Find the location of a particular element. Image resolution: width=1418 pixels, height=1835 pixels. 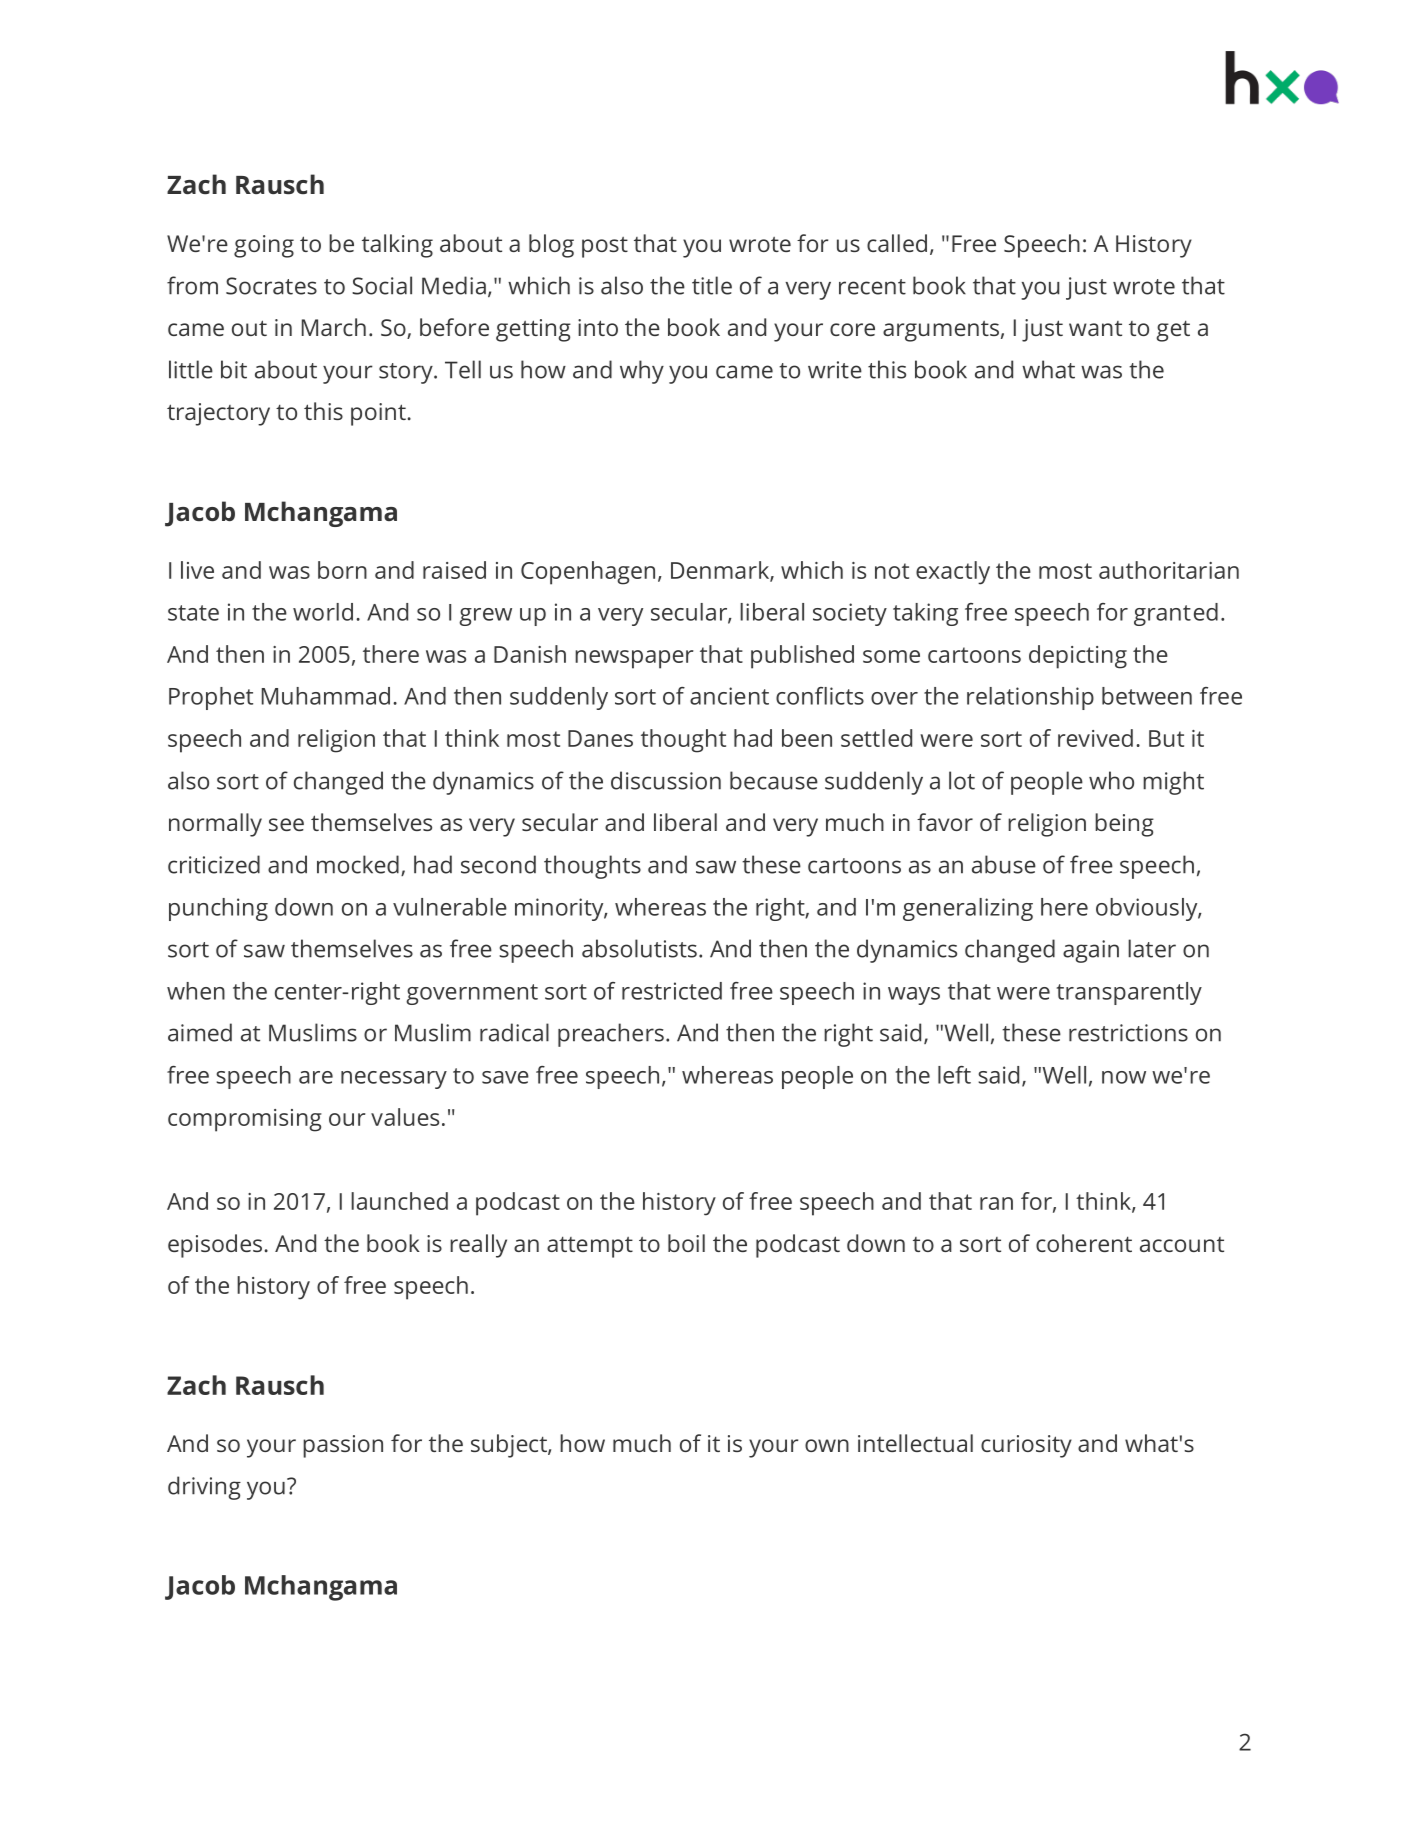

Socrates is located at coordinates (271, 286).
